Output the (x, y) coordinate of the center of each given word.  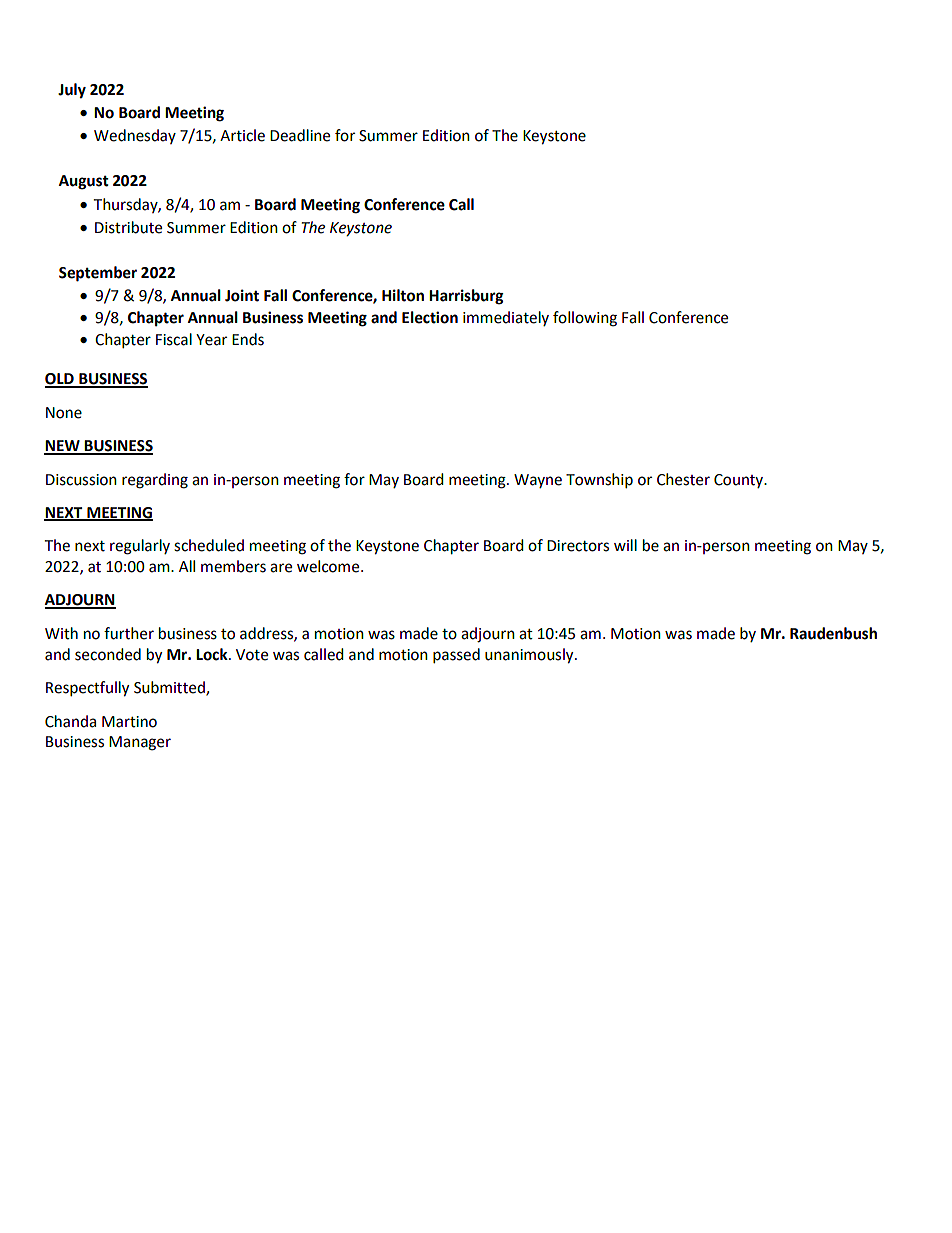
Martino (129, 722)
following (585, 319)
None (64, 413)
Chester (683, 479)
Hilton (403, 295)
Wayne (538, 481)
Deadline (300, 135)
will (625, 545)
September (98, 274)
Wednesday (135, 136)
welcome (329, 566)
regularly (140, 547)
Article (242, 135)
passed (456, 656)
